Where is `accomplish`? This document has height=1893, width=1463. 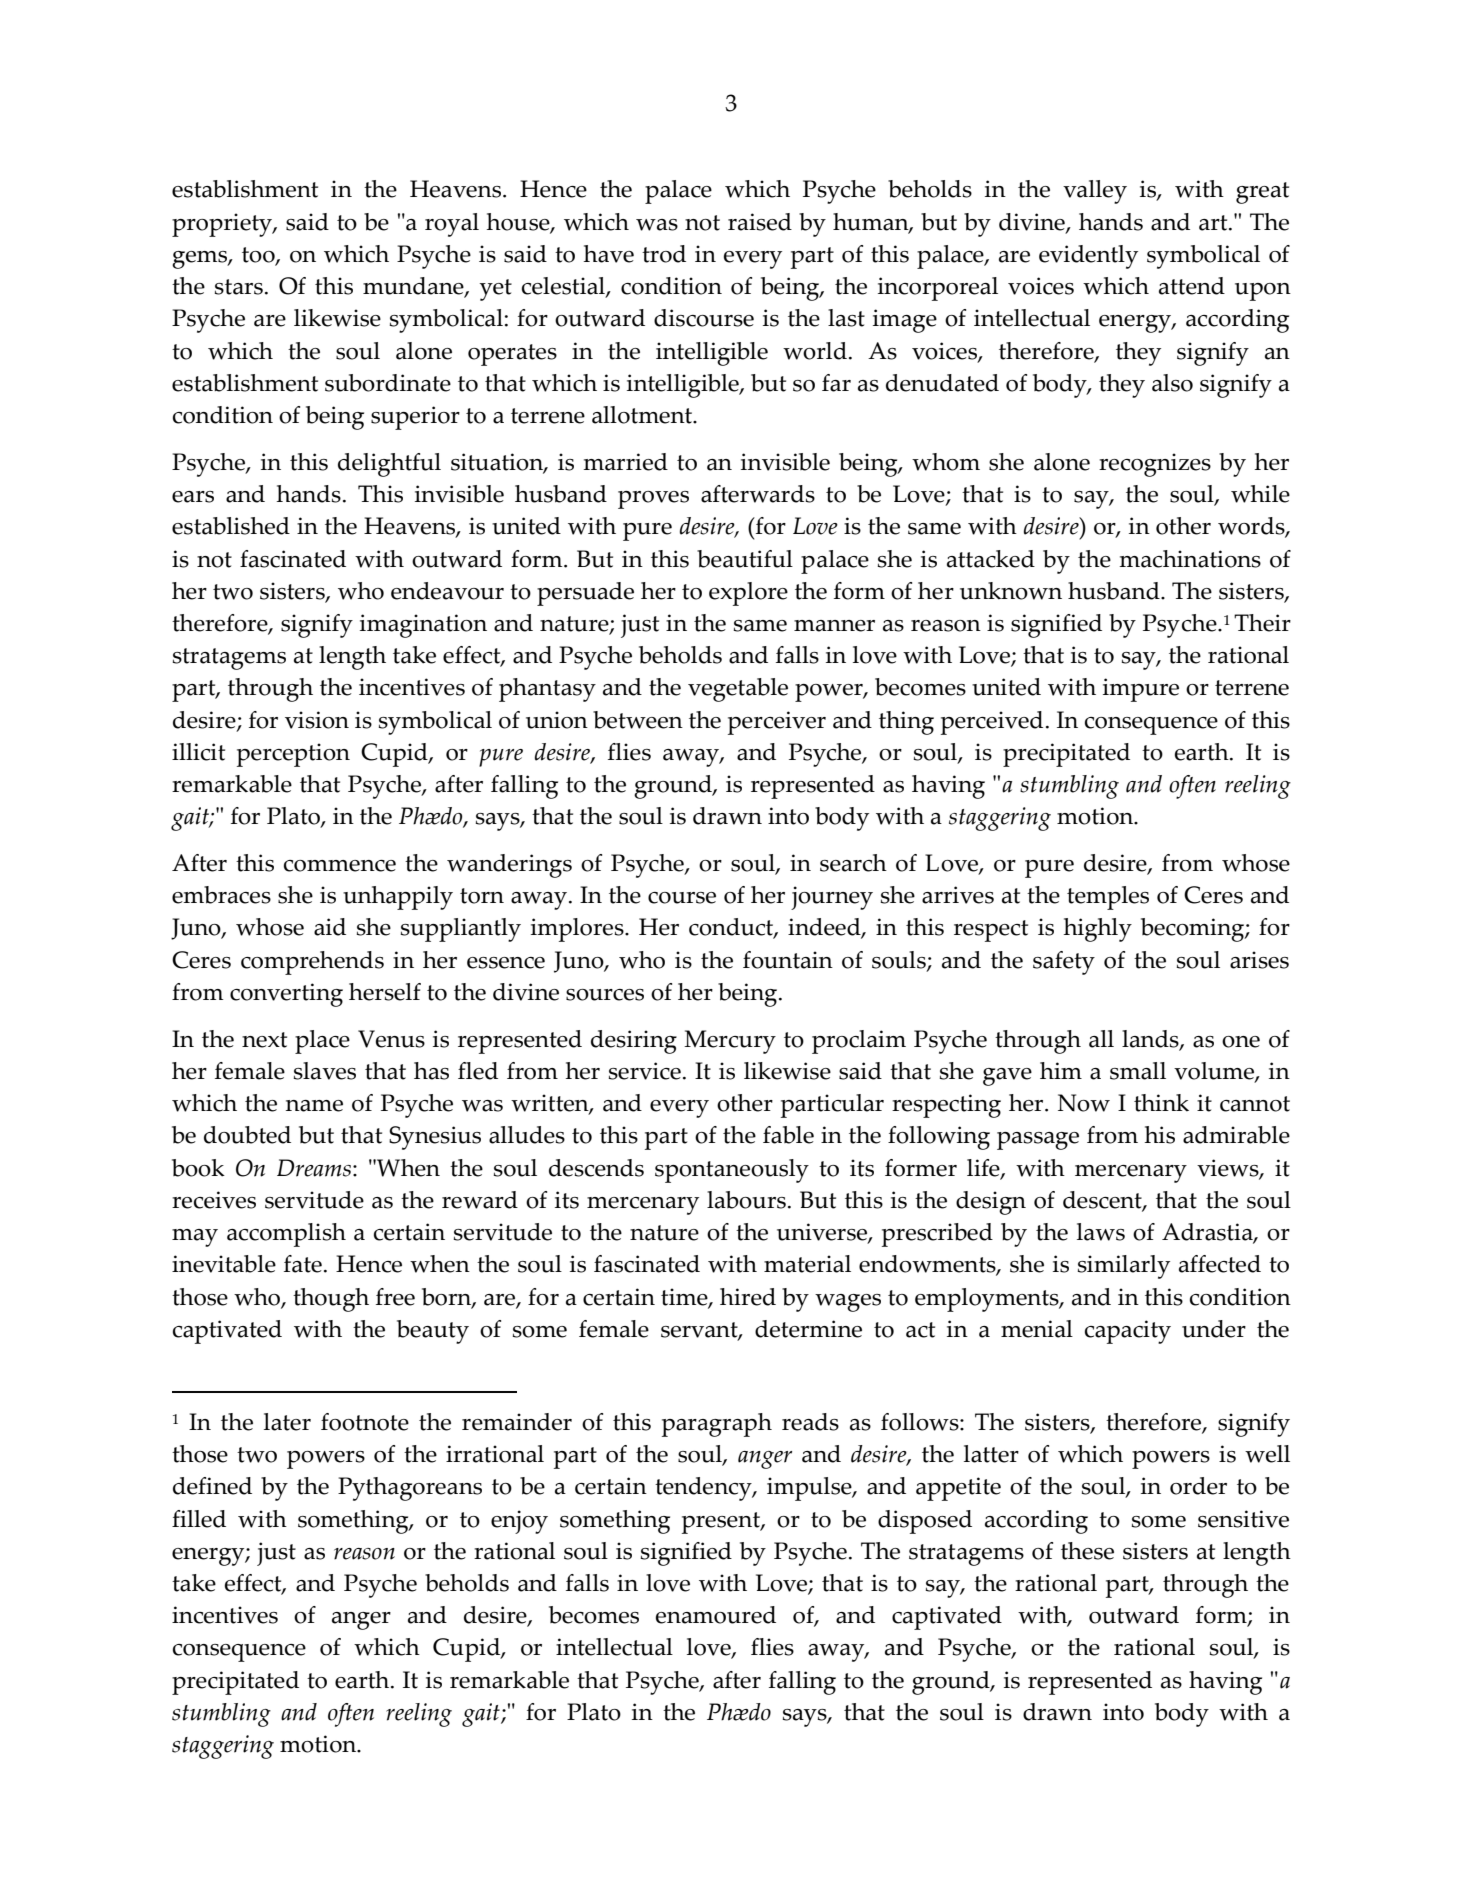
accomplish is located at coordinates (286, 1235).
